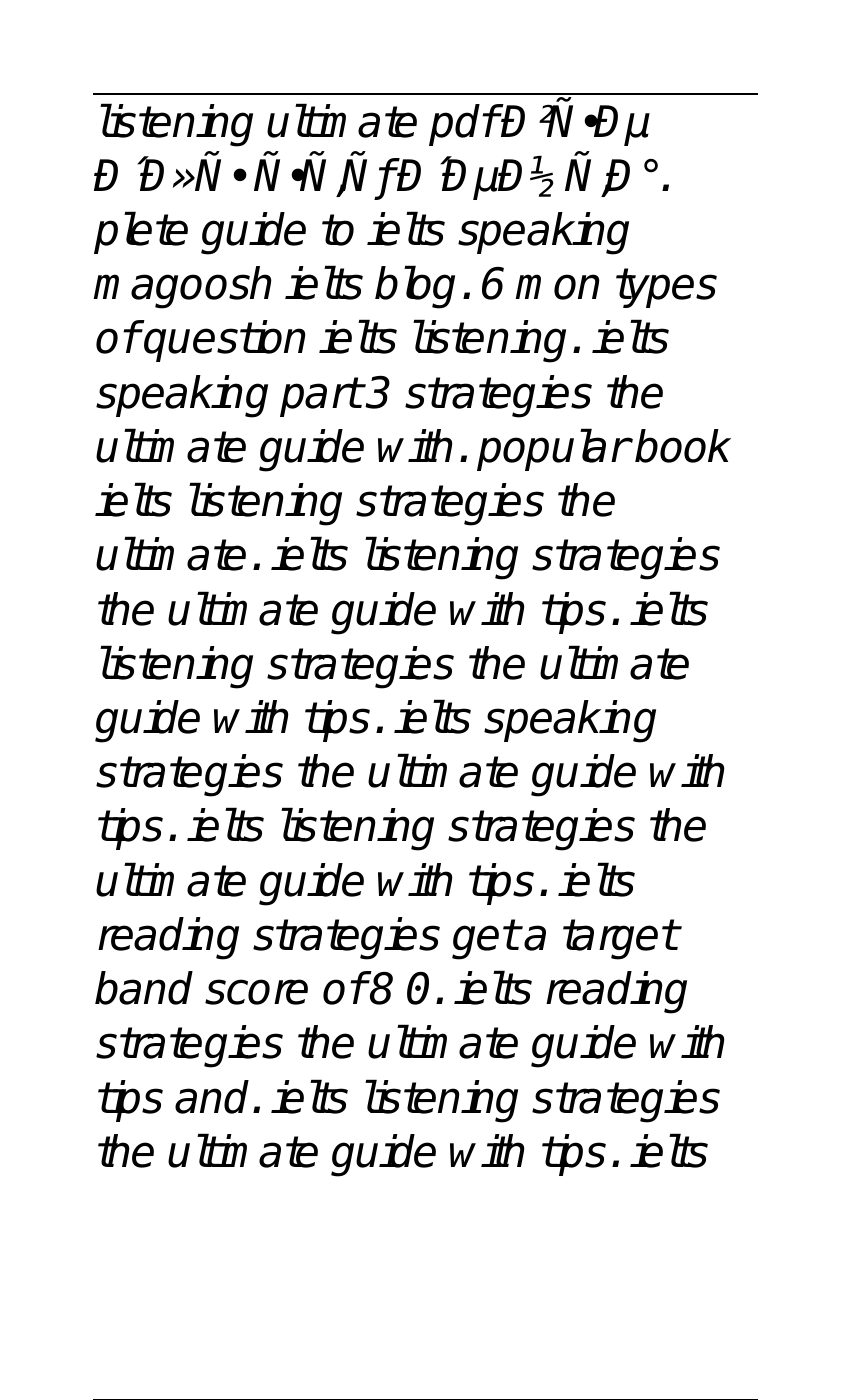 Image resolution: width=851 pixels, height=1400 pixels. I want to click on popular, so click(553, 450).
